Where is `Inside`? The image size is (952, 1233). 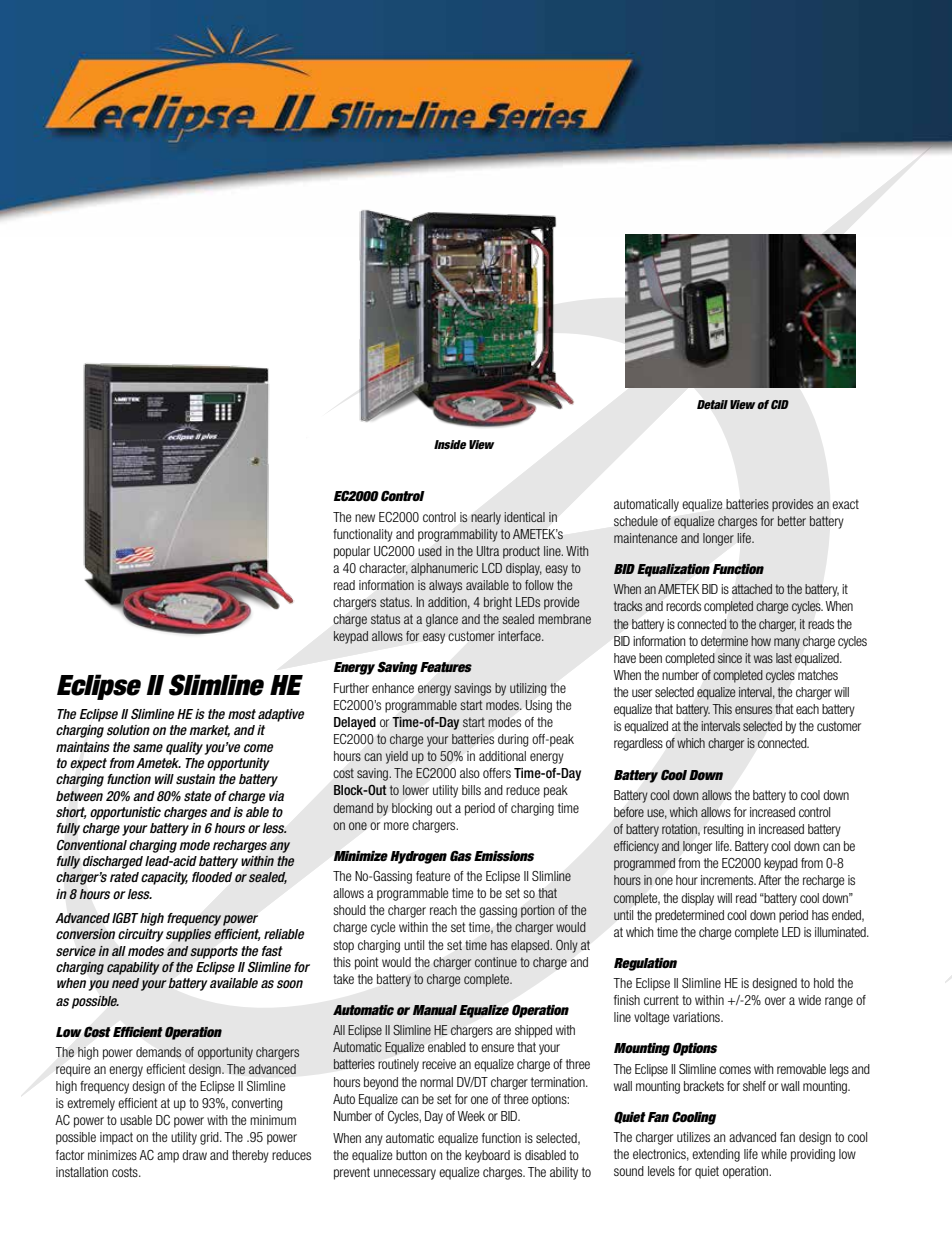 Inside is located at coordinates (450, 444).
